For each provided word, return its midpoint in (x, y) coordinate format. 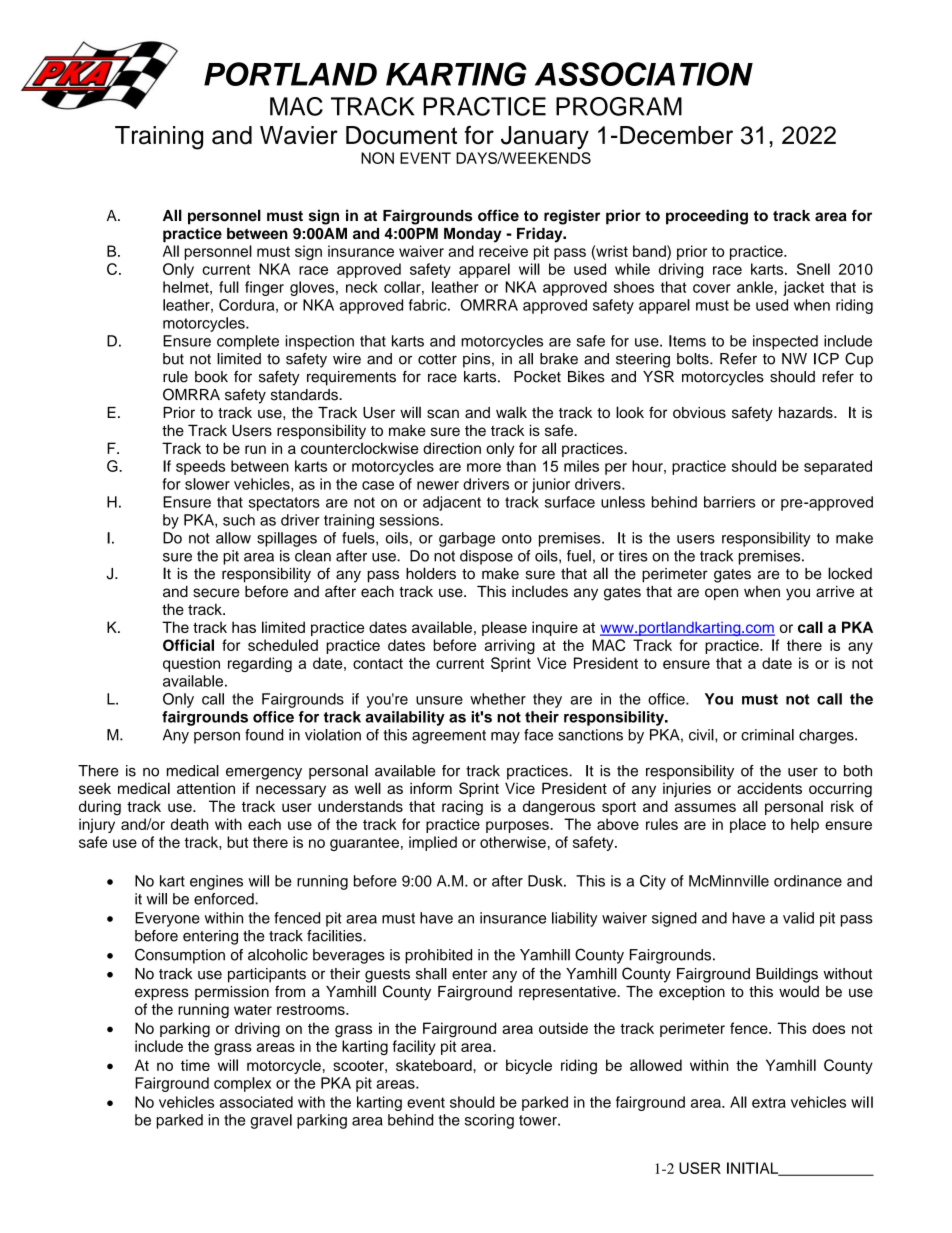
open (721, 594)
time (195, 1065)
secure (216, 592)
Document (401, 135)
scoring (489, 1121)
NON (377, 158)
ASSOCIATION (644, 74)
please (504, 628)
